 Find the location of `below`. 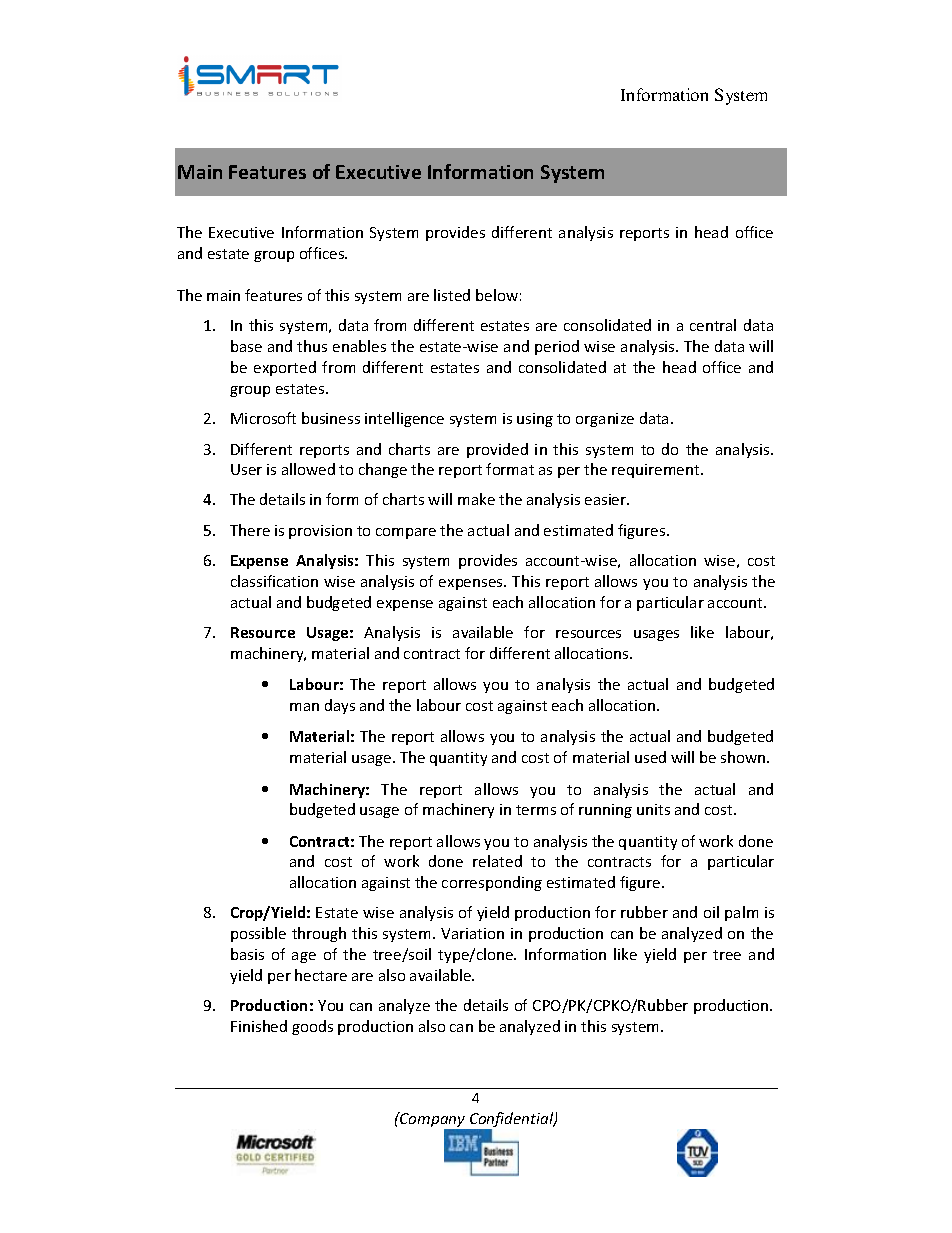

below is located at coordinates (497, 295).
